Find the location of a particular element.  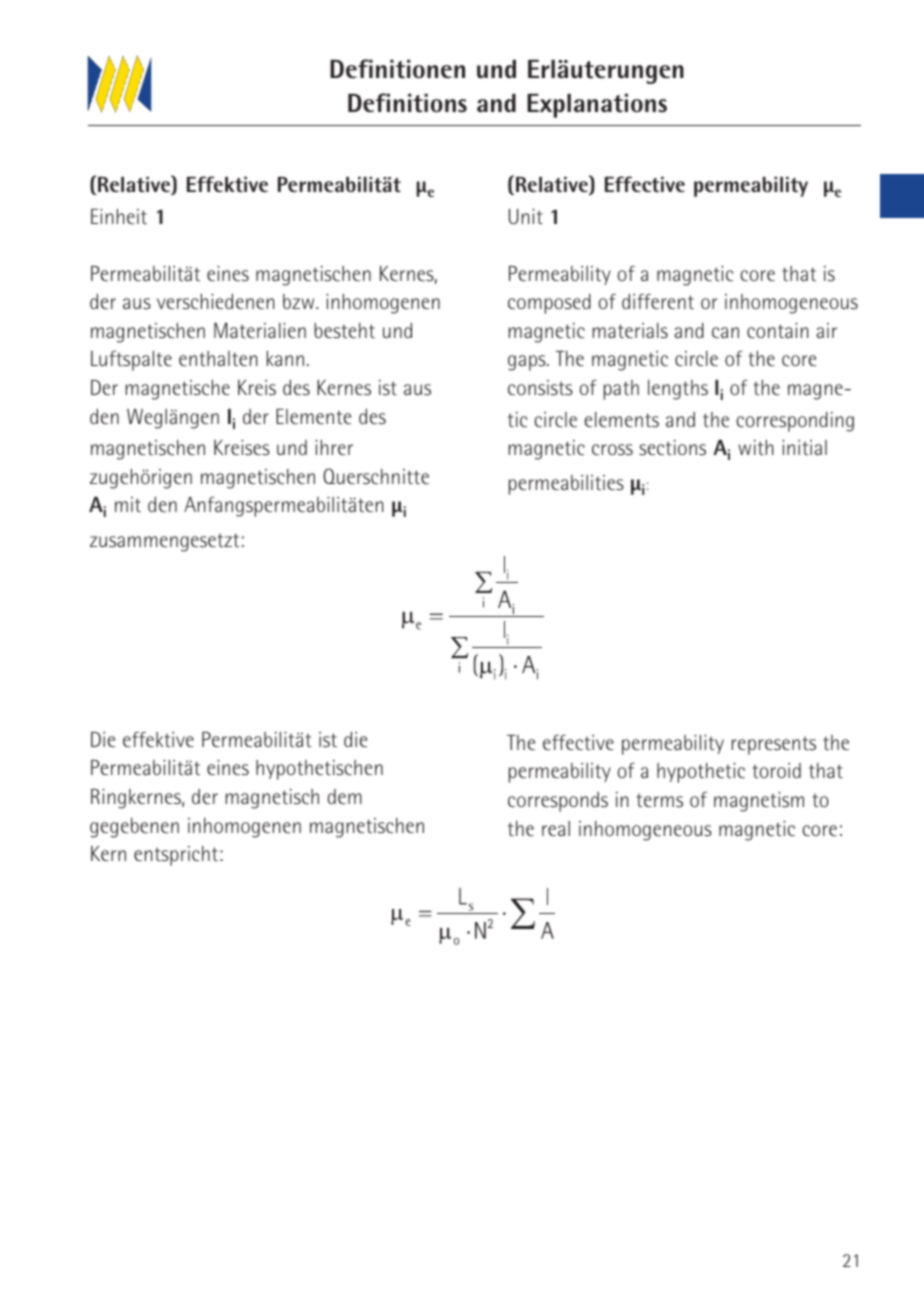

mit is located at coordinates (128, 504).
